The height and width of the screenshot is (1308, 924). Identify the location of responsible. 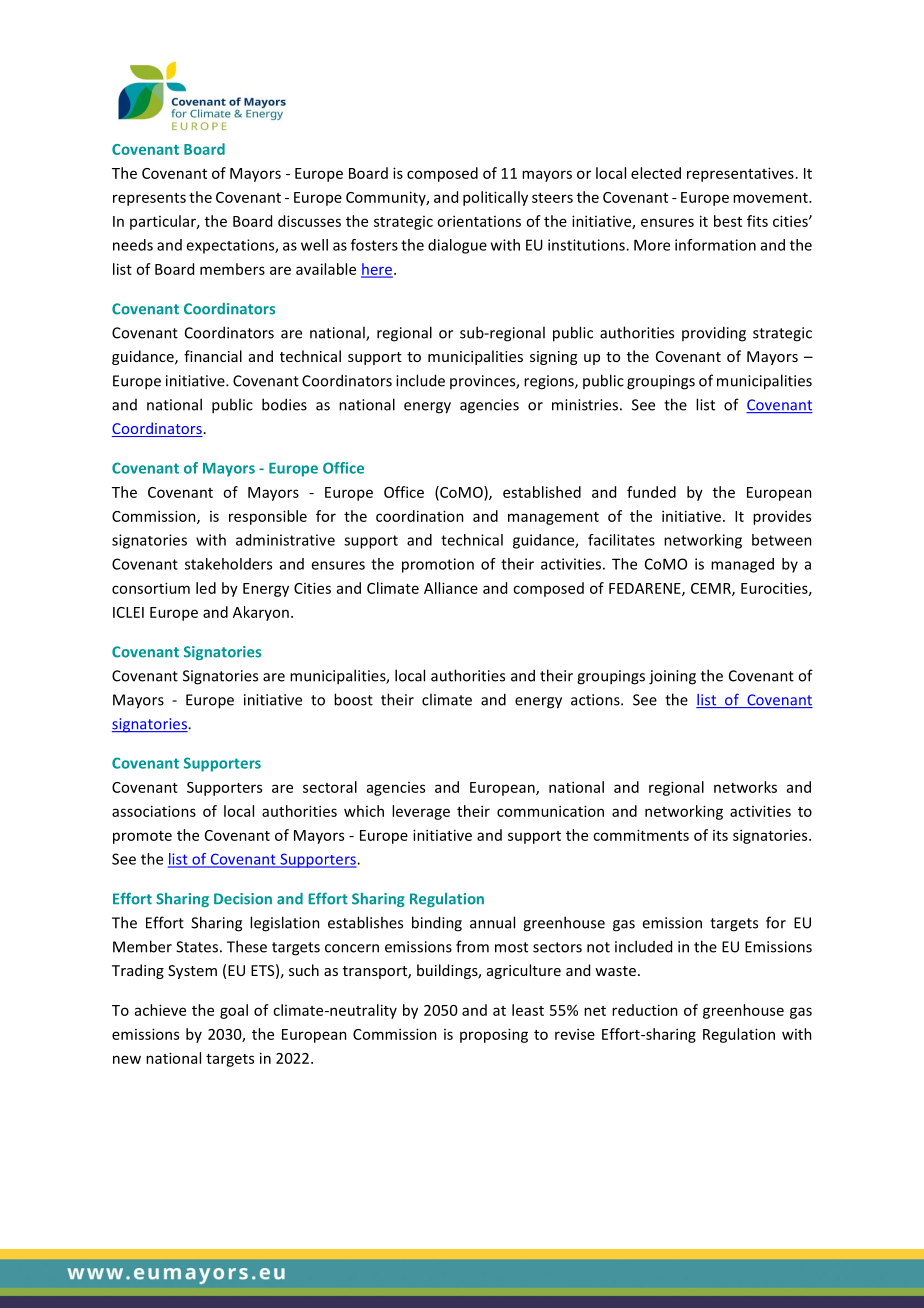
(268, 517).
